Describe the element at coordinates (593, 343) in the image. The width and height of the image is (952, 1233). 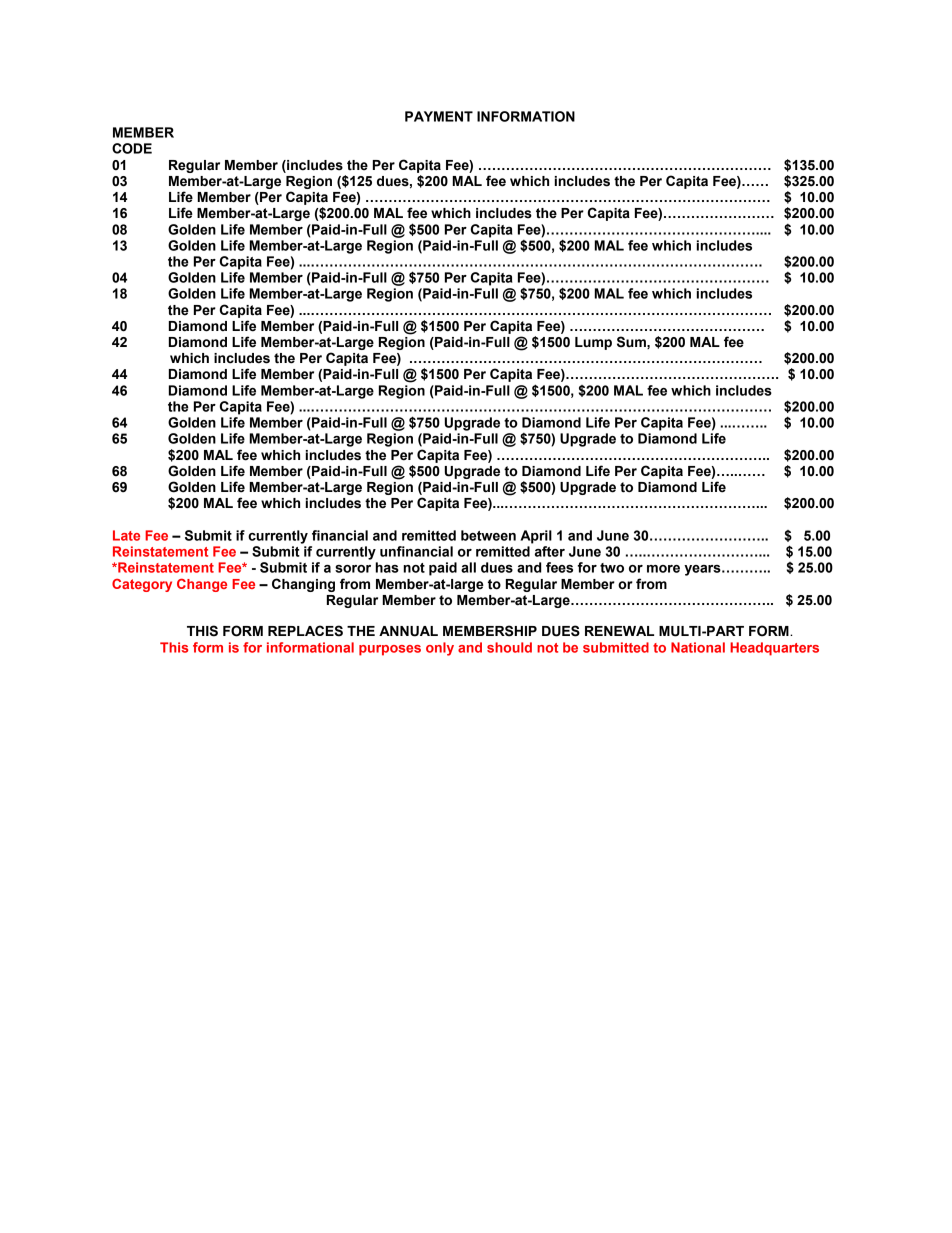
I see `Lump` at that location.
